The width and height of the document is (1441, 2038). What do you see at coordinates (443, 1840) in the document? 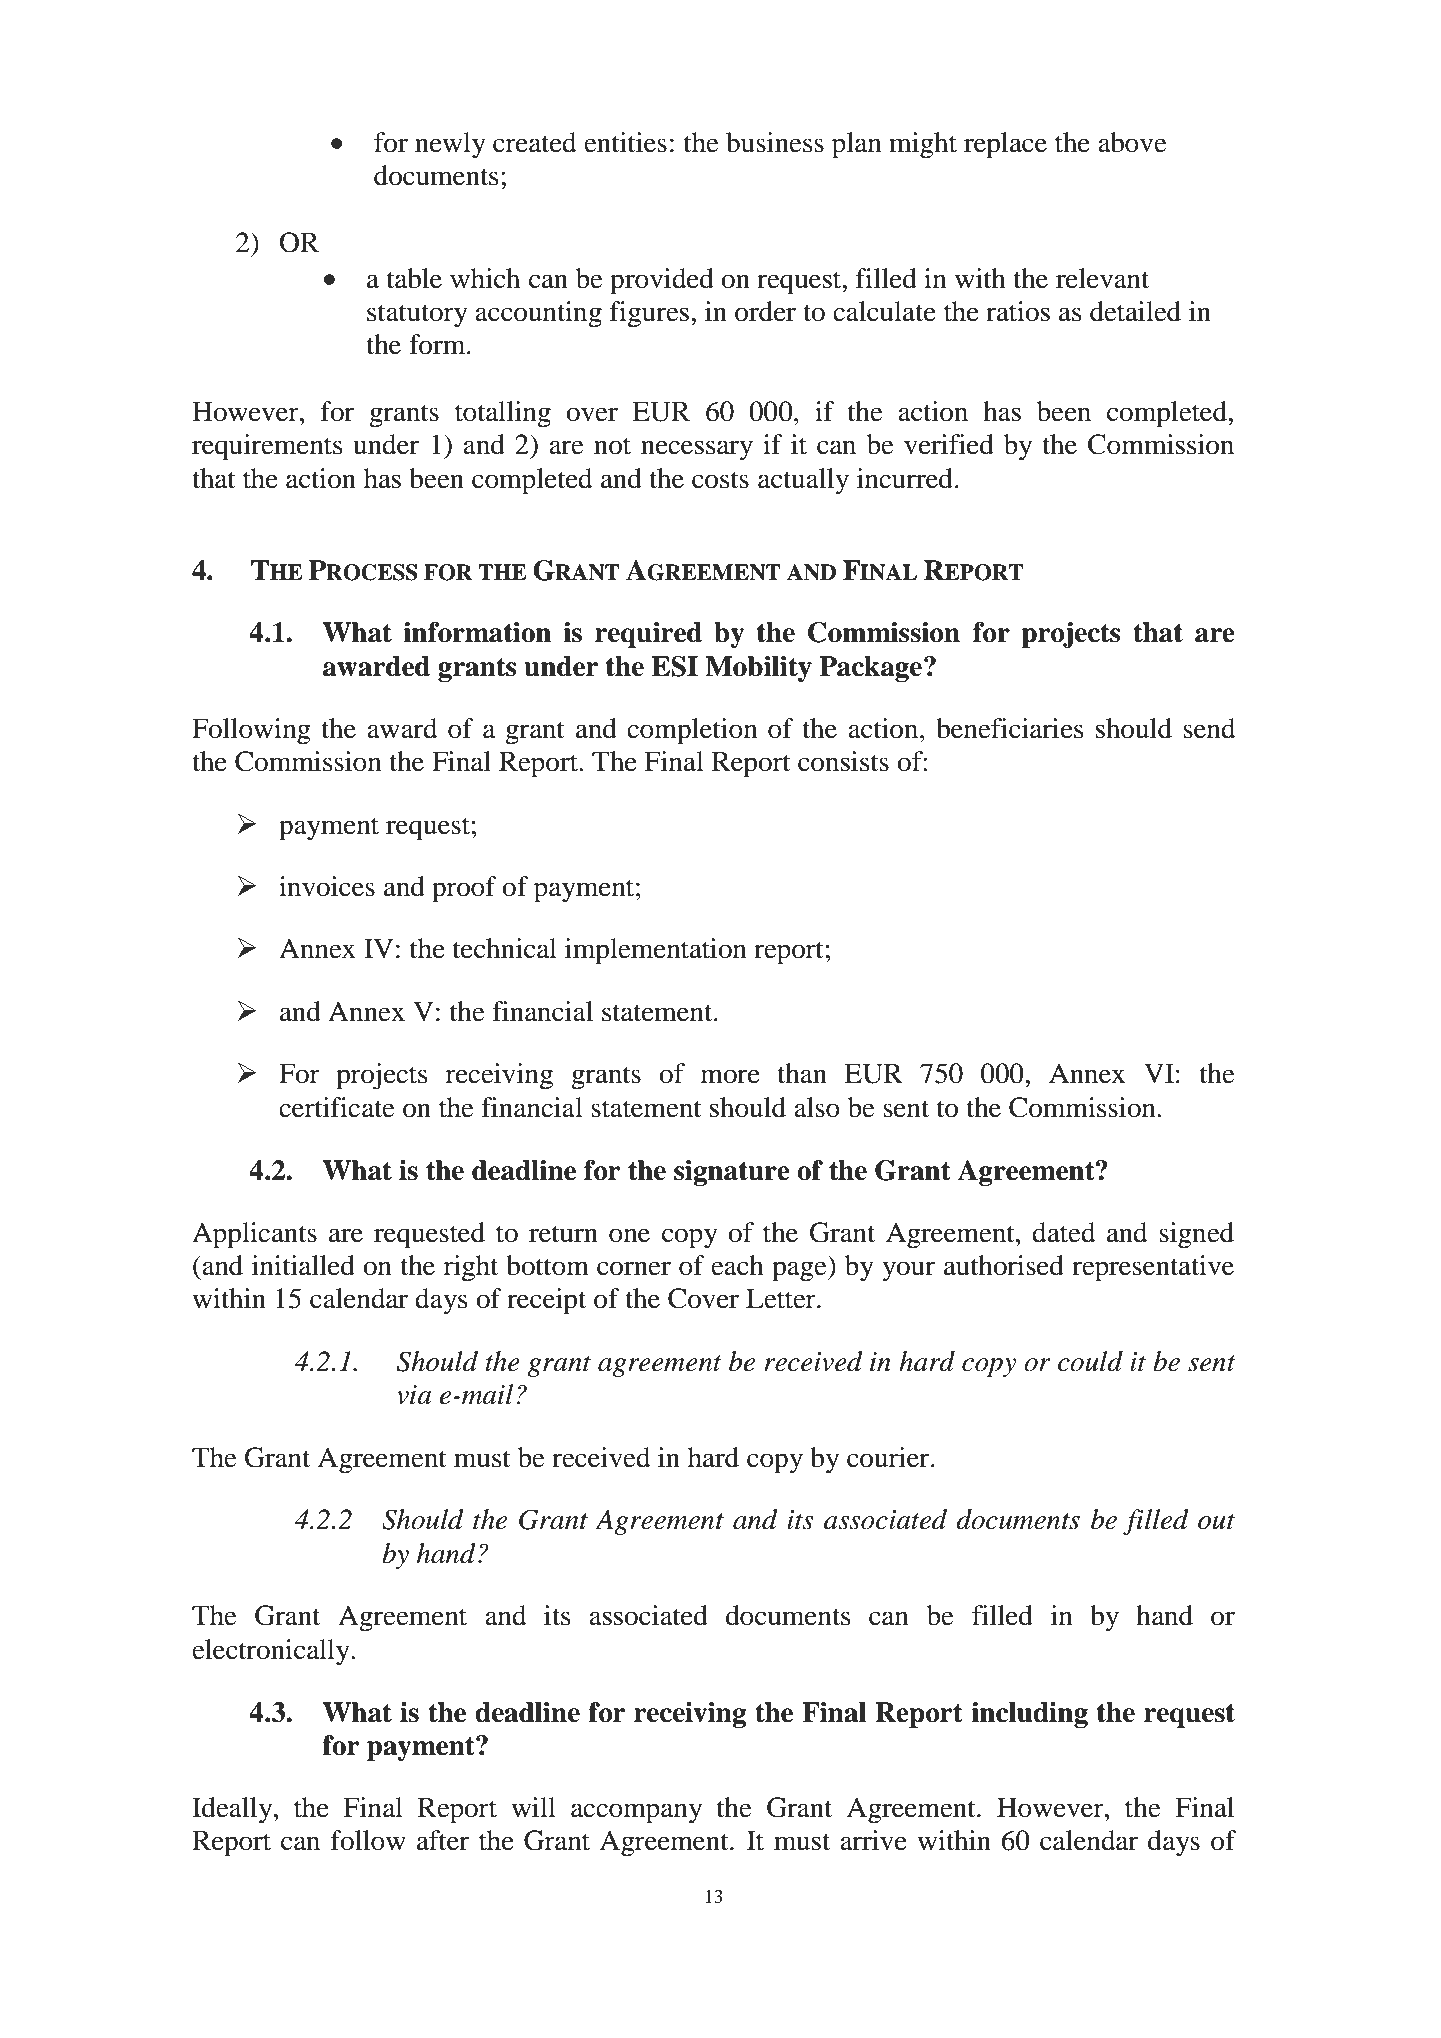
I see `after` at bounding box center [443, 1840].
